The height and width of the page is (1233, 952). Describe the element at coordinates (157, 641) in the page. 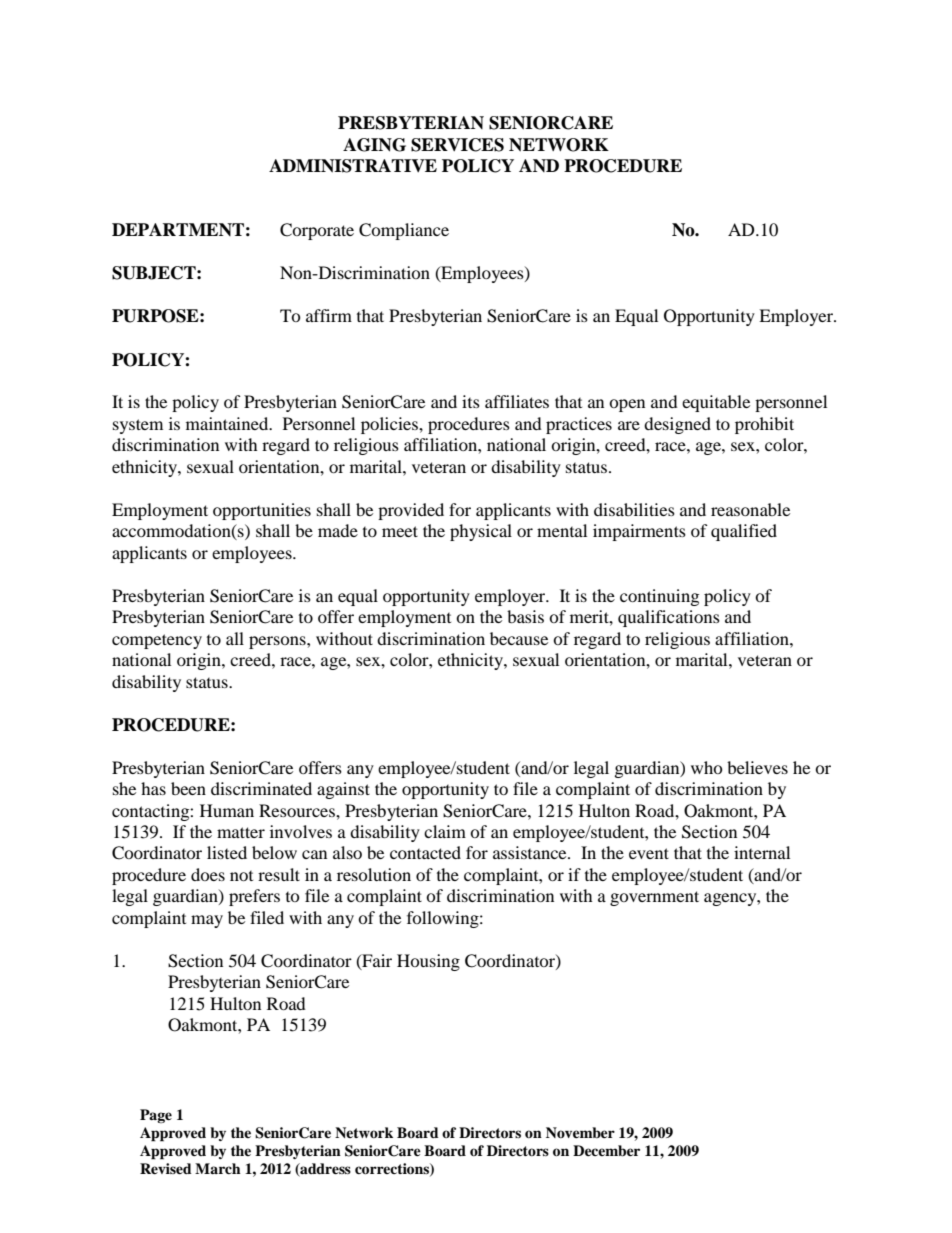

I see `competency` at that location.
